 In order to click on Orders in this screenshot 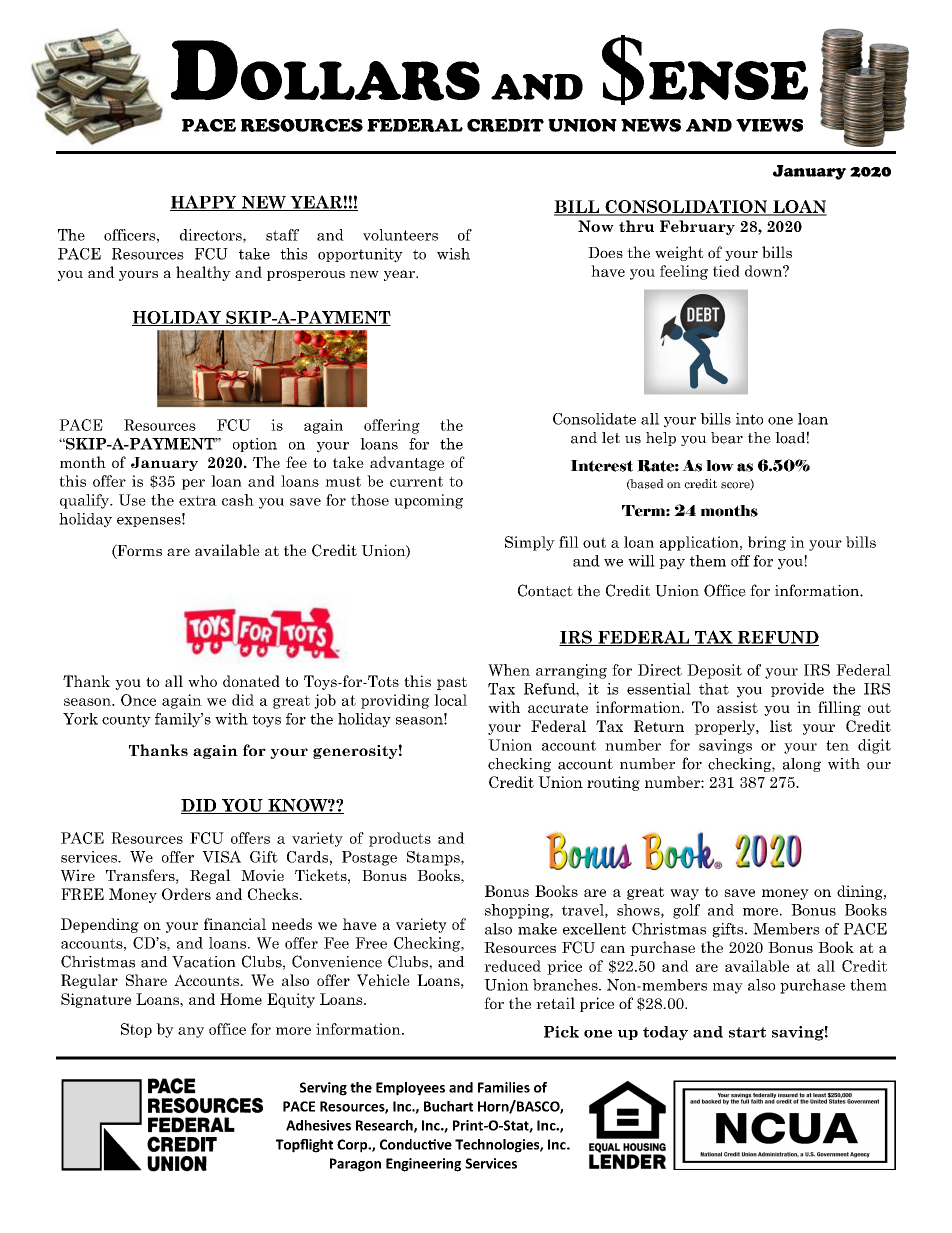, I will do `click(186, 894)`.
